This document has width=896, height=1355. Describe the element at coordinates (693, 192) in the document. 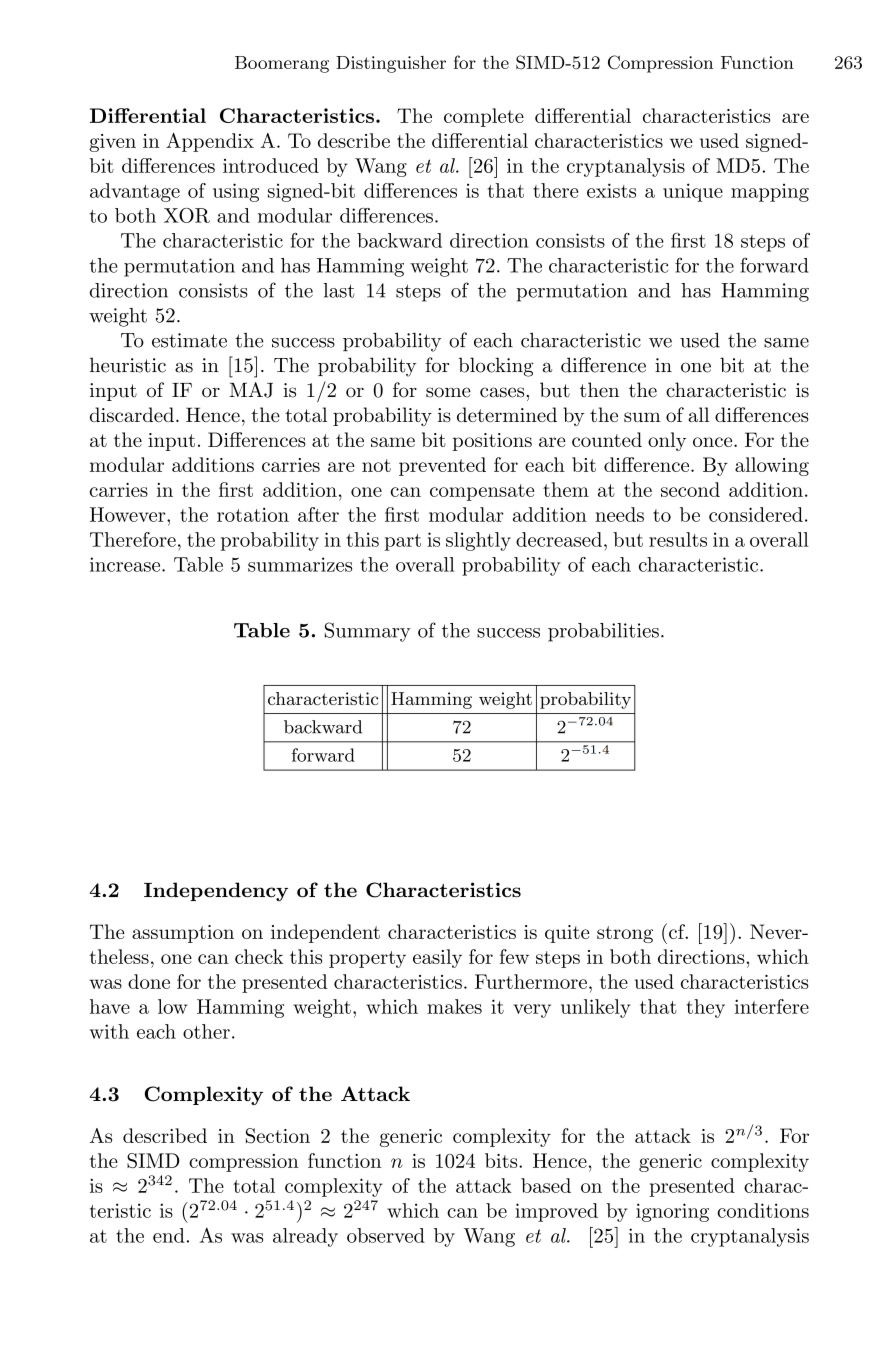

I see `unique` at that location.
